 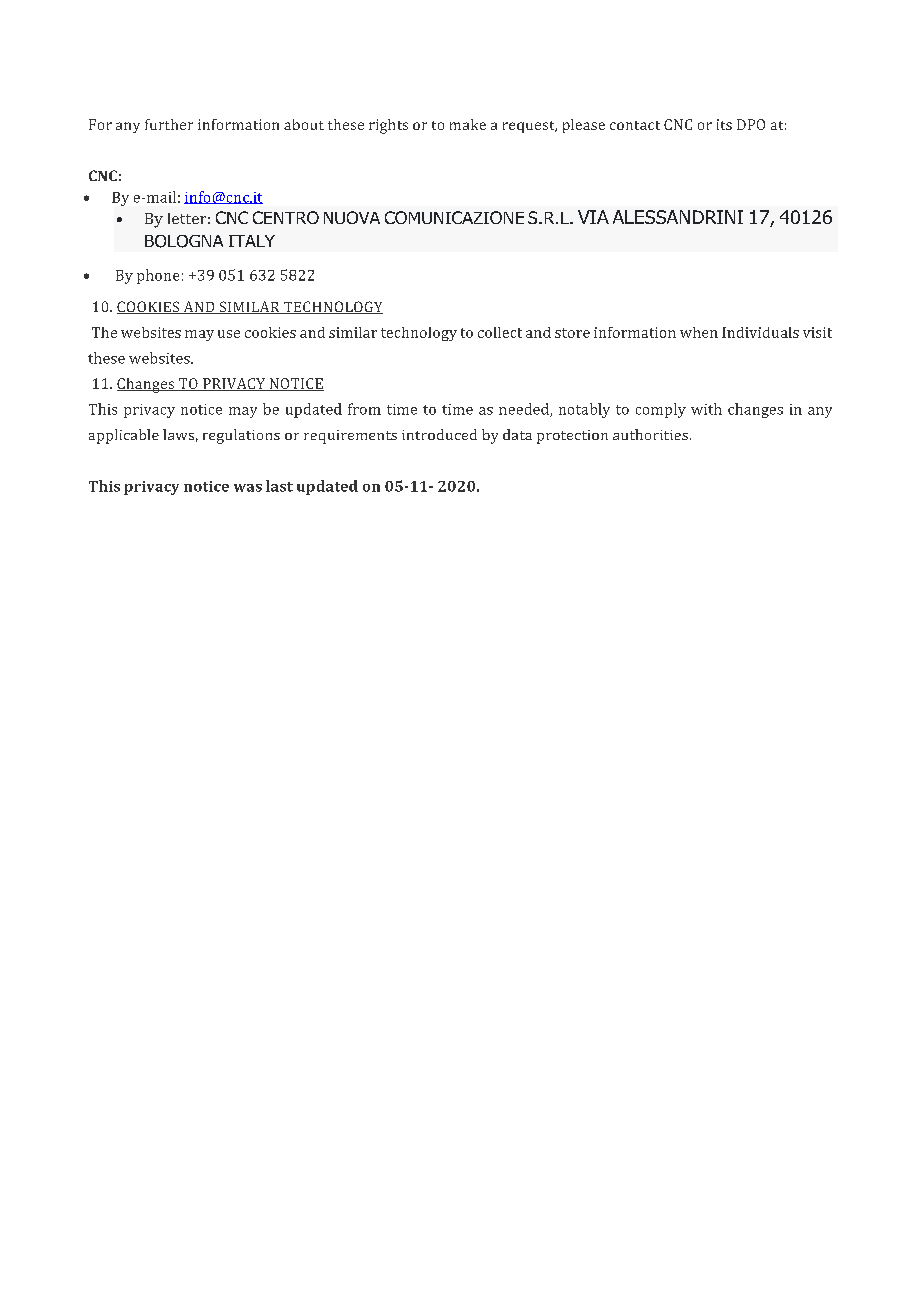 I want to click on further, so click(x=169, y=124).
